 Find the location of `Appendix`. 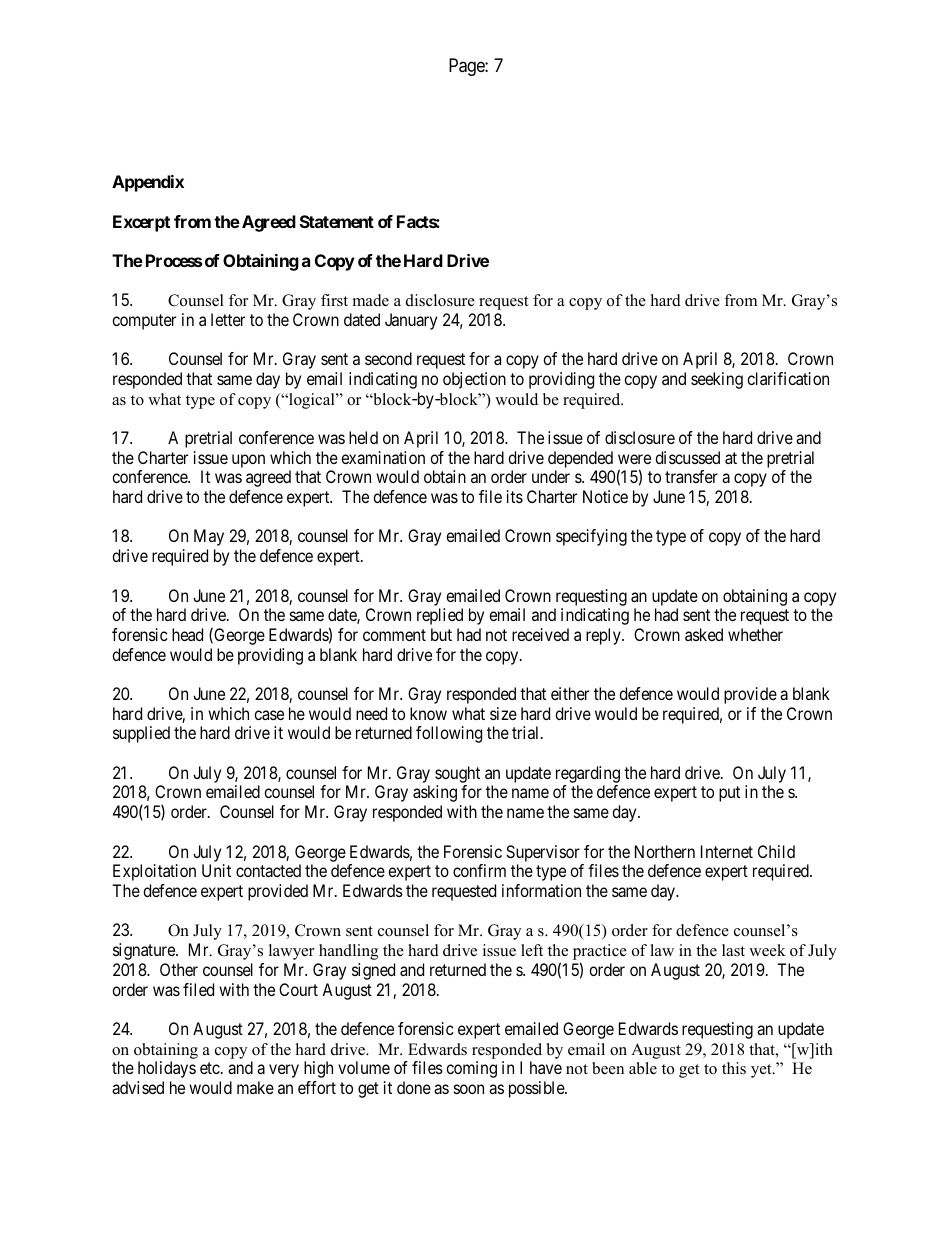

Appendix is located at coordinates (148, 183).
